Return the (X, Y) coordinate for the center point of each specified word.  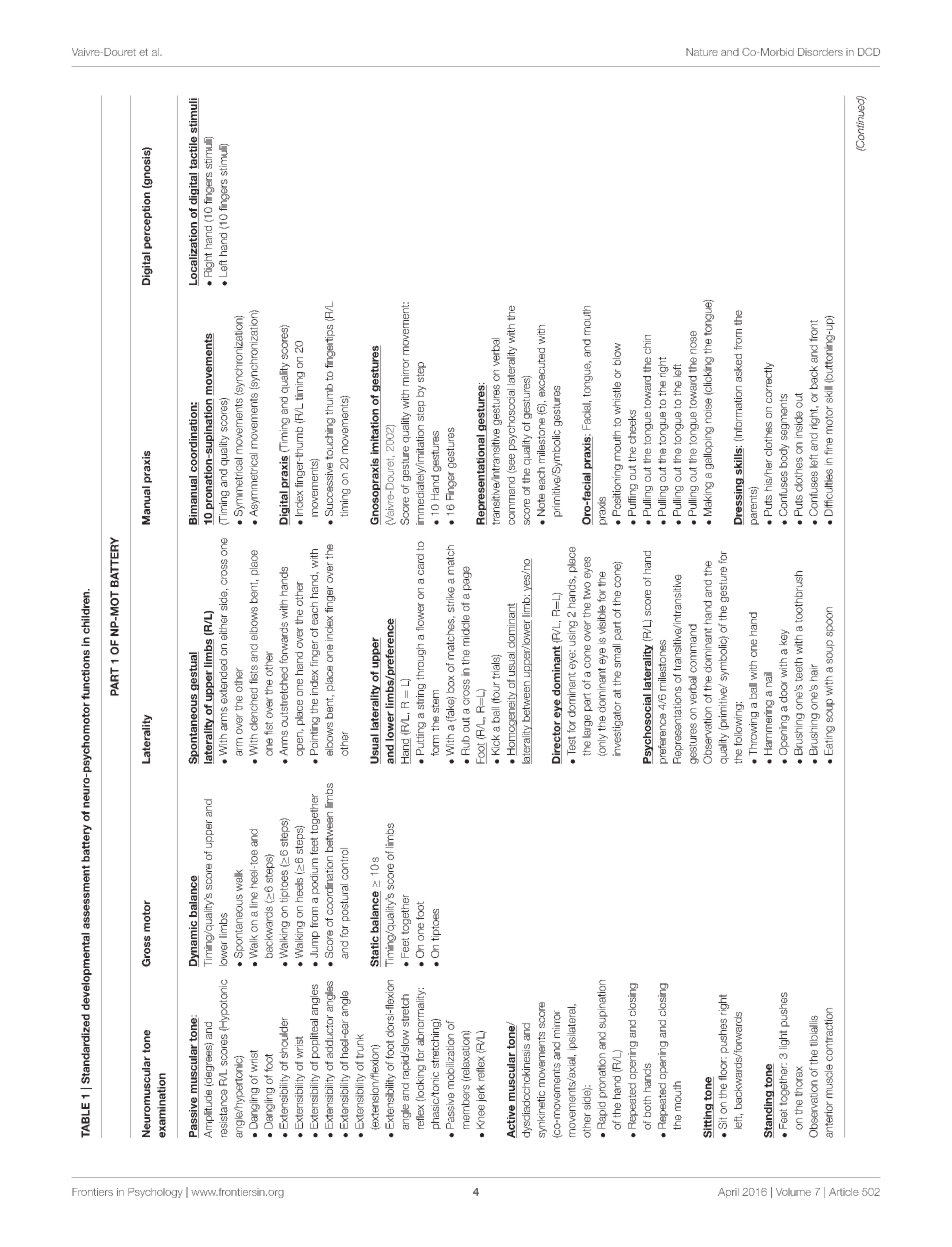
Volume (793, 1192)
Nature (702, 52)
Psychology (155, 1193)
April (728, 1193)
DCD (869, 52)
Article (844, 1192)
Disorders (820, 52)
